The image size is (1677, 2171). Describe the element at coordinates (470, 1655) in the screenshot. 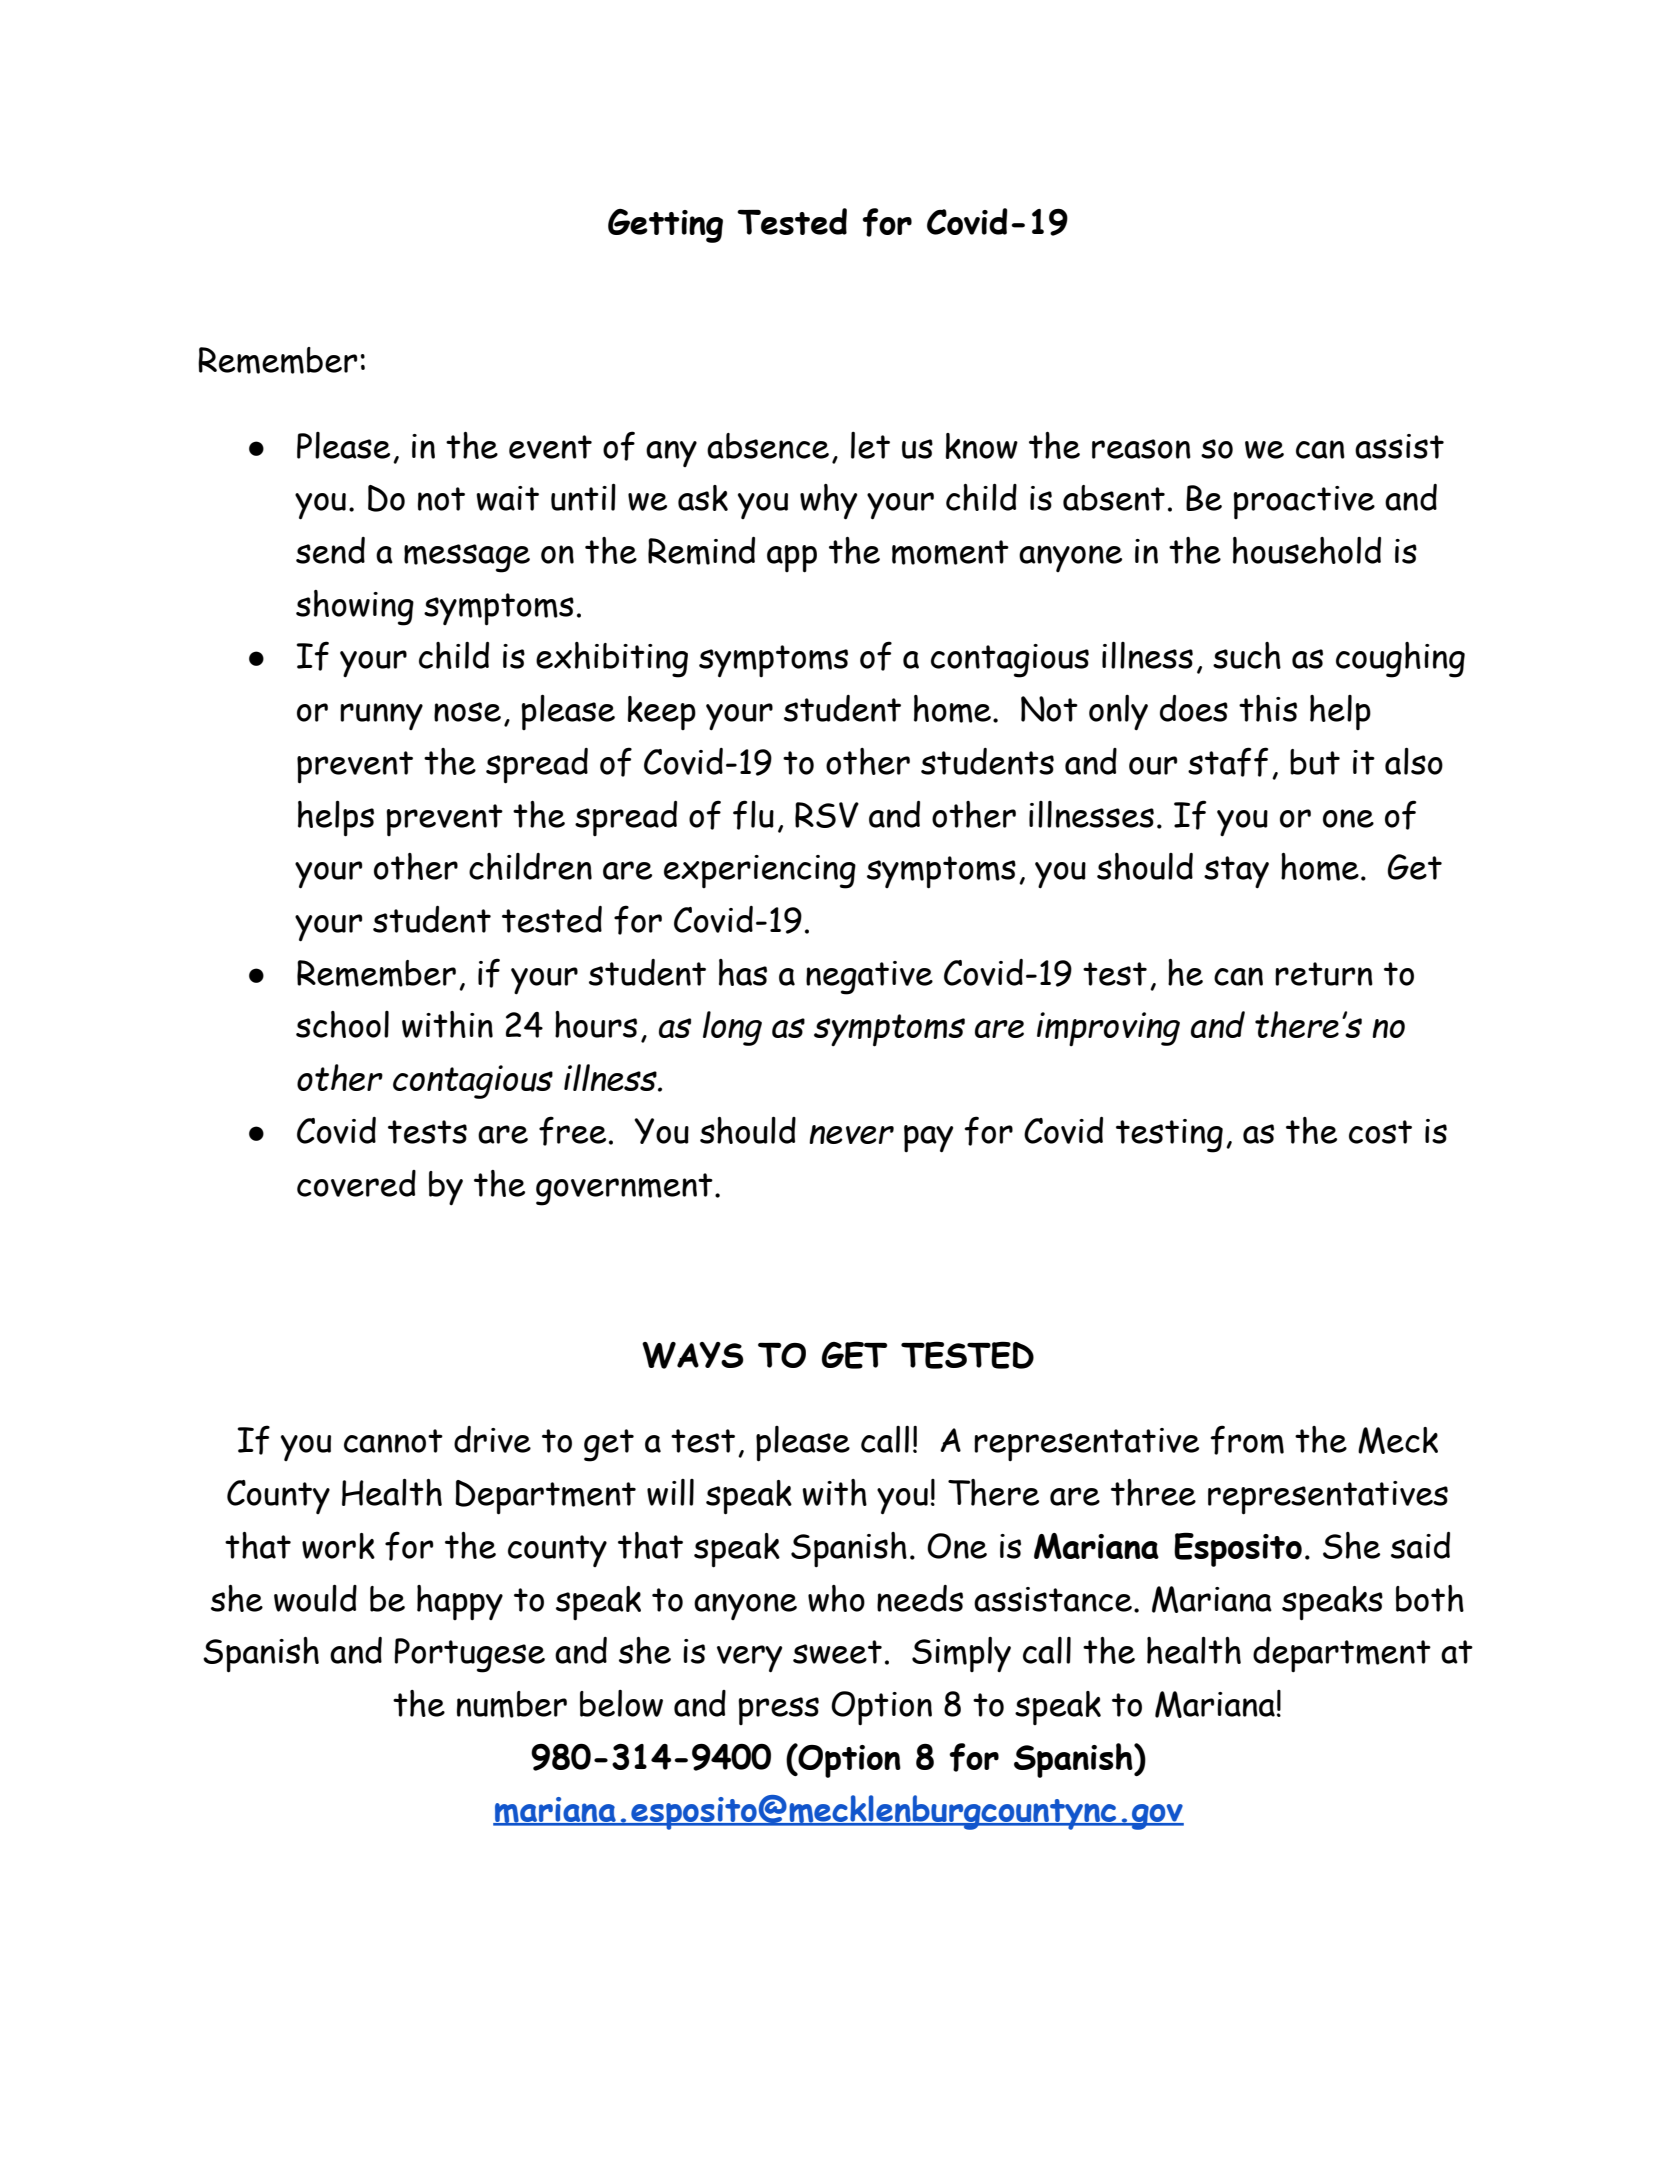

I see `Portugese` at that location.
